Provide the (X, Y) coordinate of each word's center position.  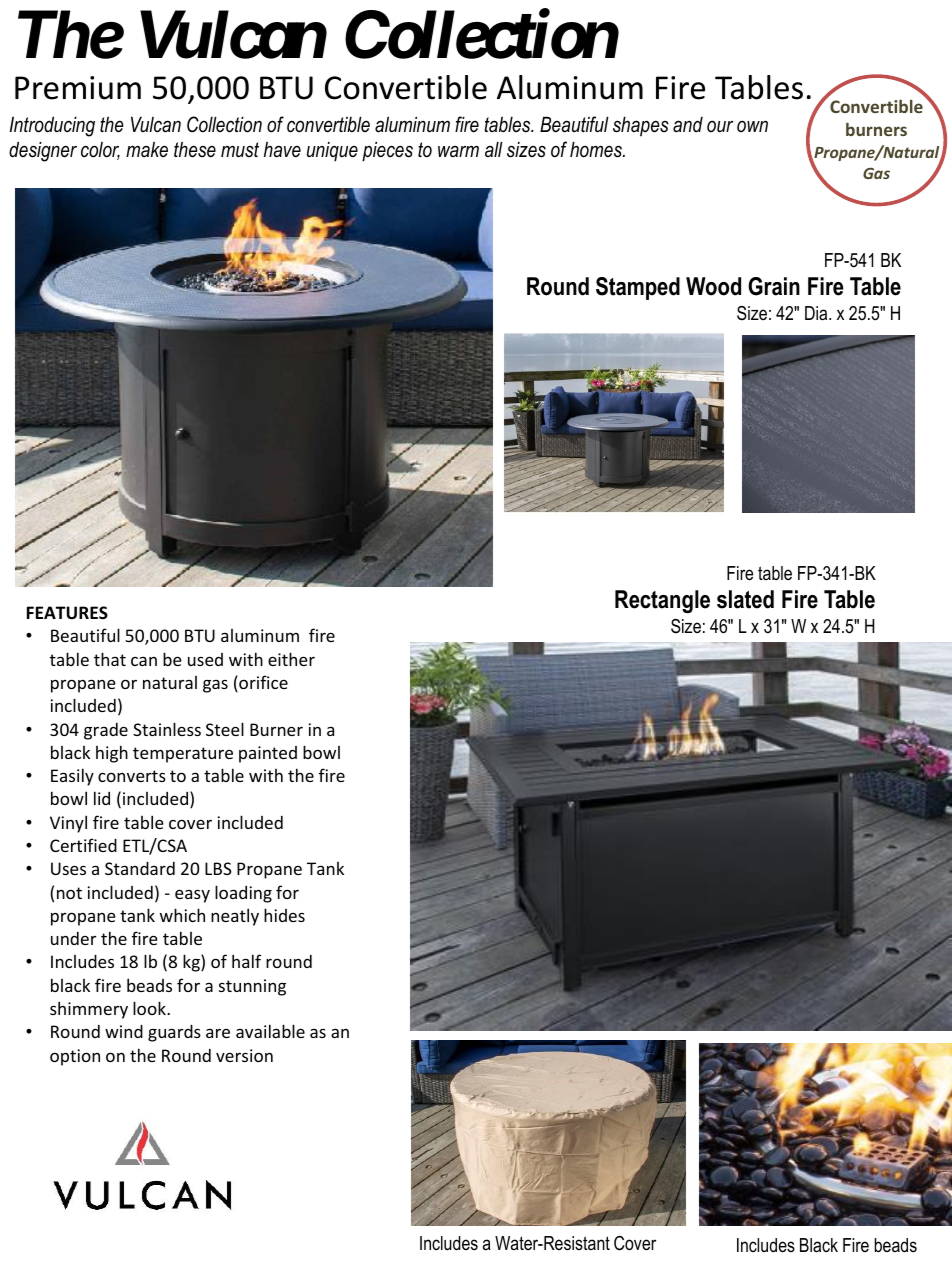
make (147, 149)
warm (458, 151)
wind (124, 1031)
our (720, 126)
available (270, 1031)
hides (284, 915)
